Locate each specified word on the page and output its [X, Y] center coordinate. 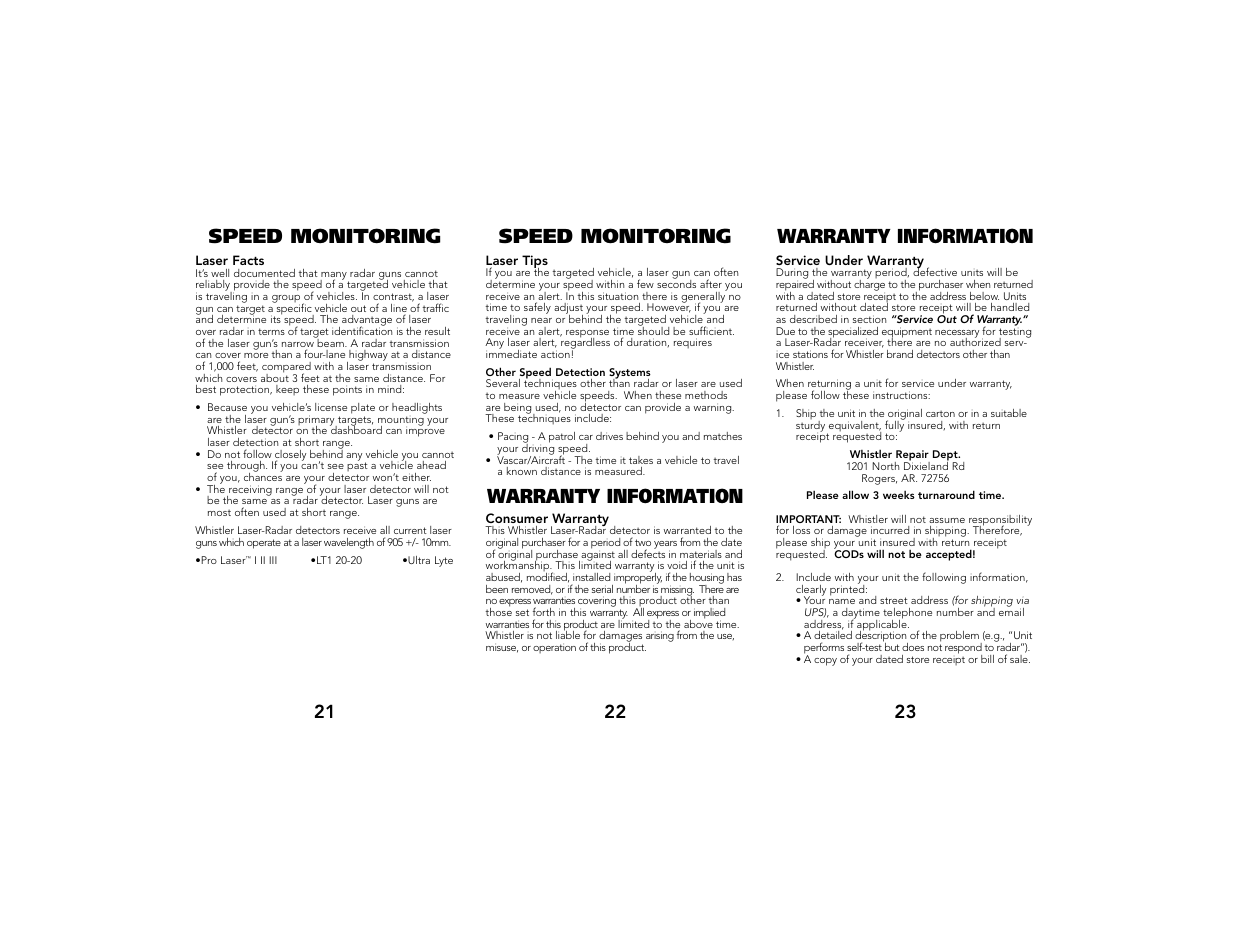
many [334, 277]
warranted [687, 532]
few [645, 283]
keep [287, 390]
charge [869, 285]
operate [264, 544]
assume [947, 520]
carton [940, 414]
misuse [502, 648]
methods [706, 395]
